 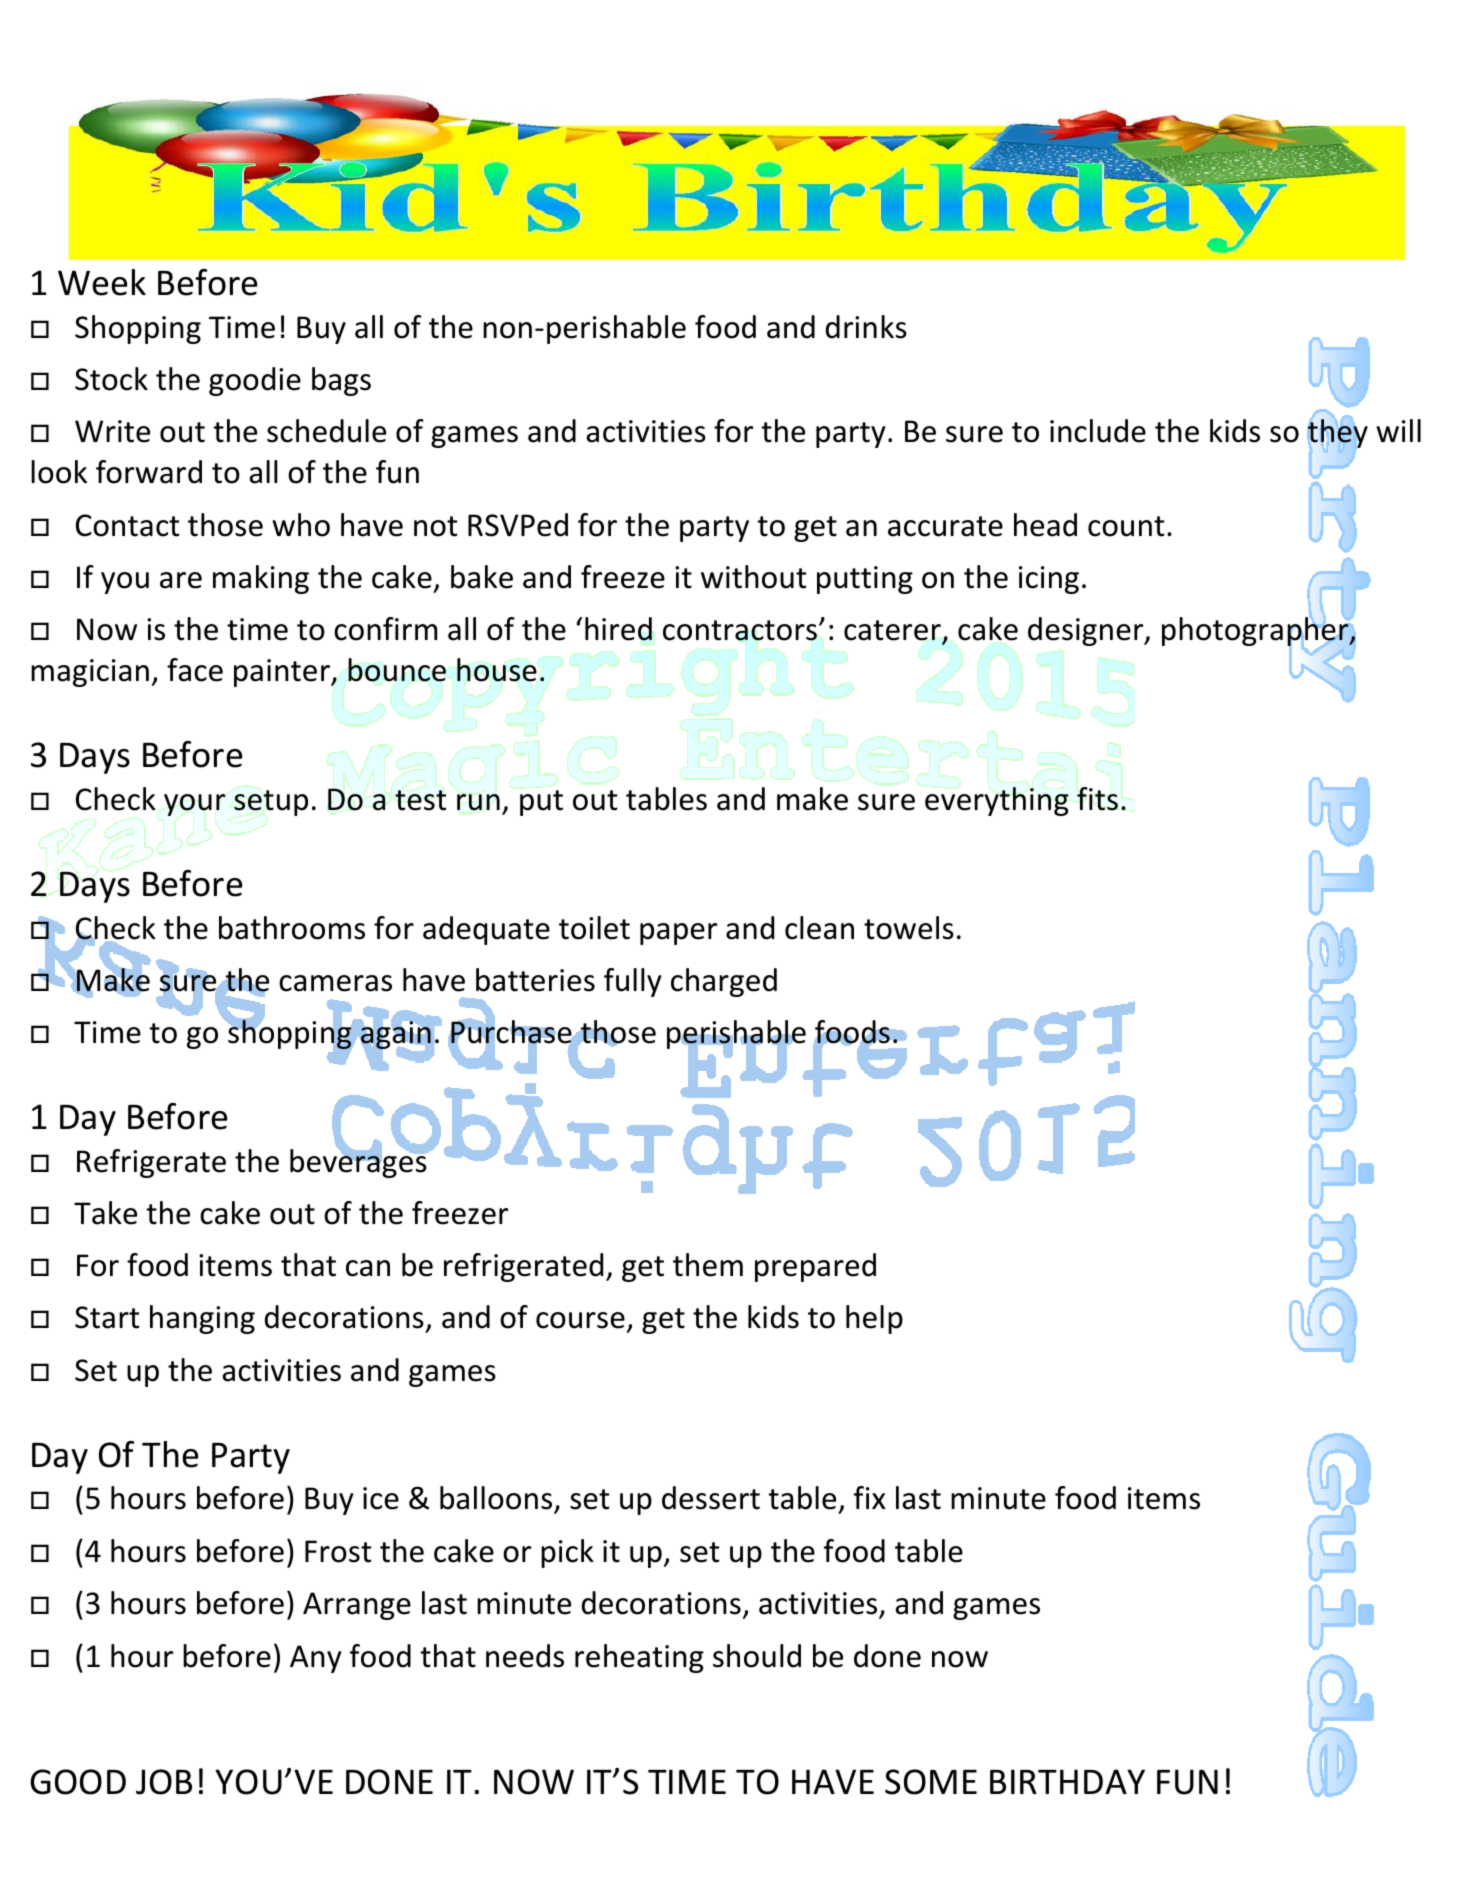 What do you see at coordinates (164, 1782) in the document?
I see `JOB` at bounding box center [164, 1782].
